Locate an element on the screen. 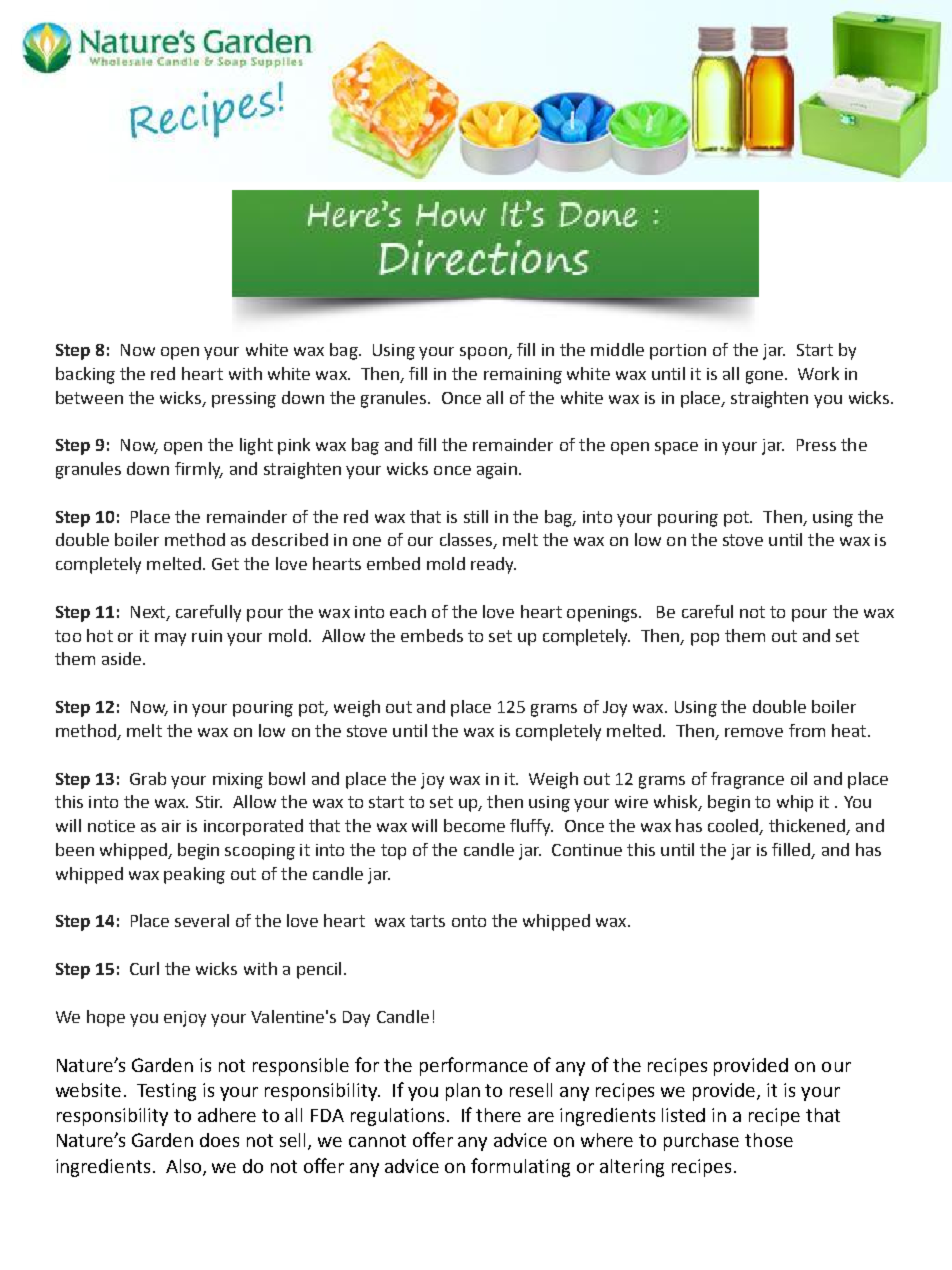 This screenshot has width=952, height=1270. fragrance is located at coordinates (747, 780).
